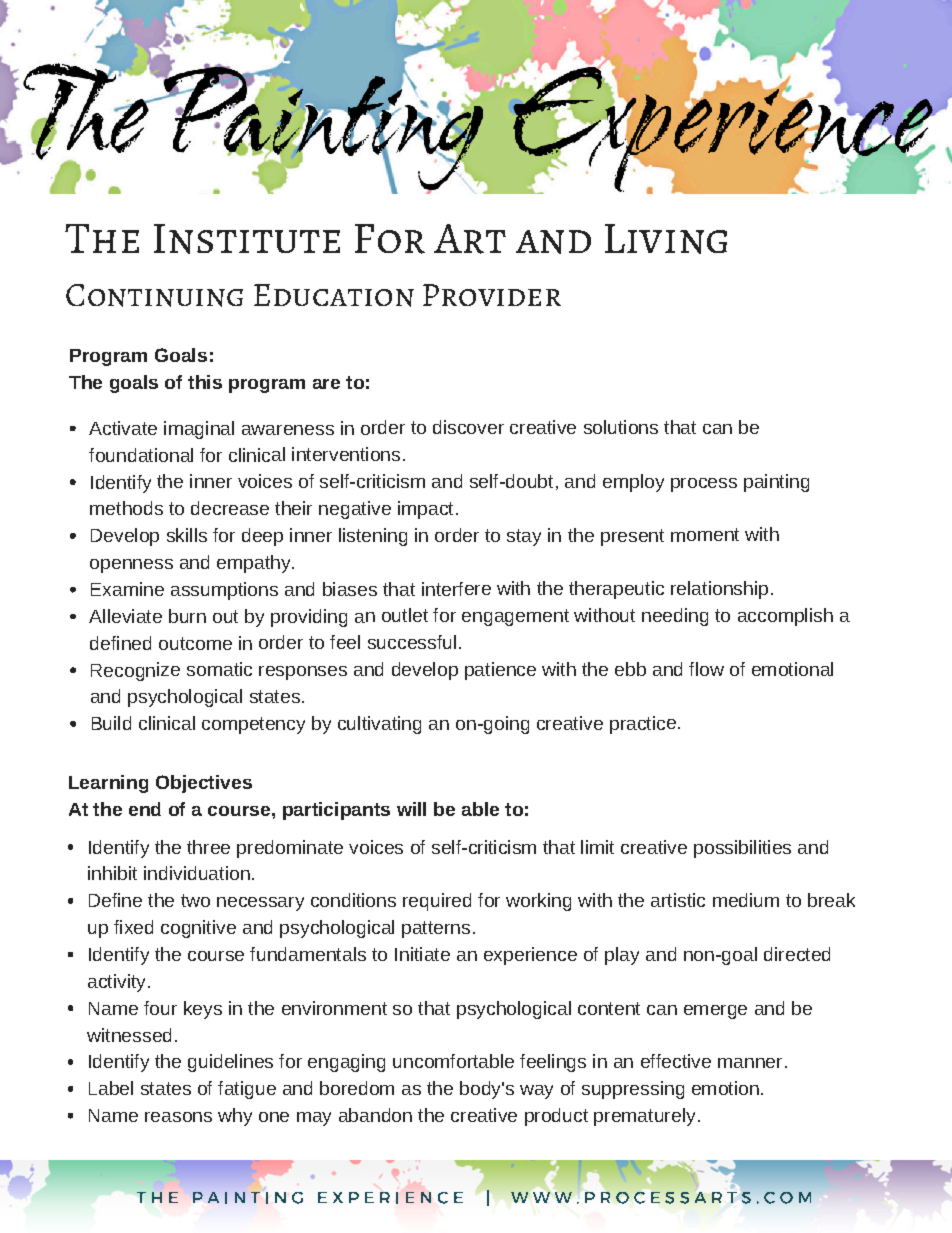 The height and width of the image is (1233, 952). Describe the element at coordinates (536, 1092) in the image. I see `way` at that location.
